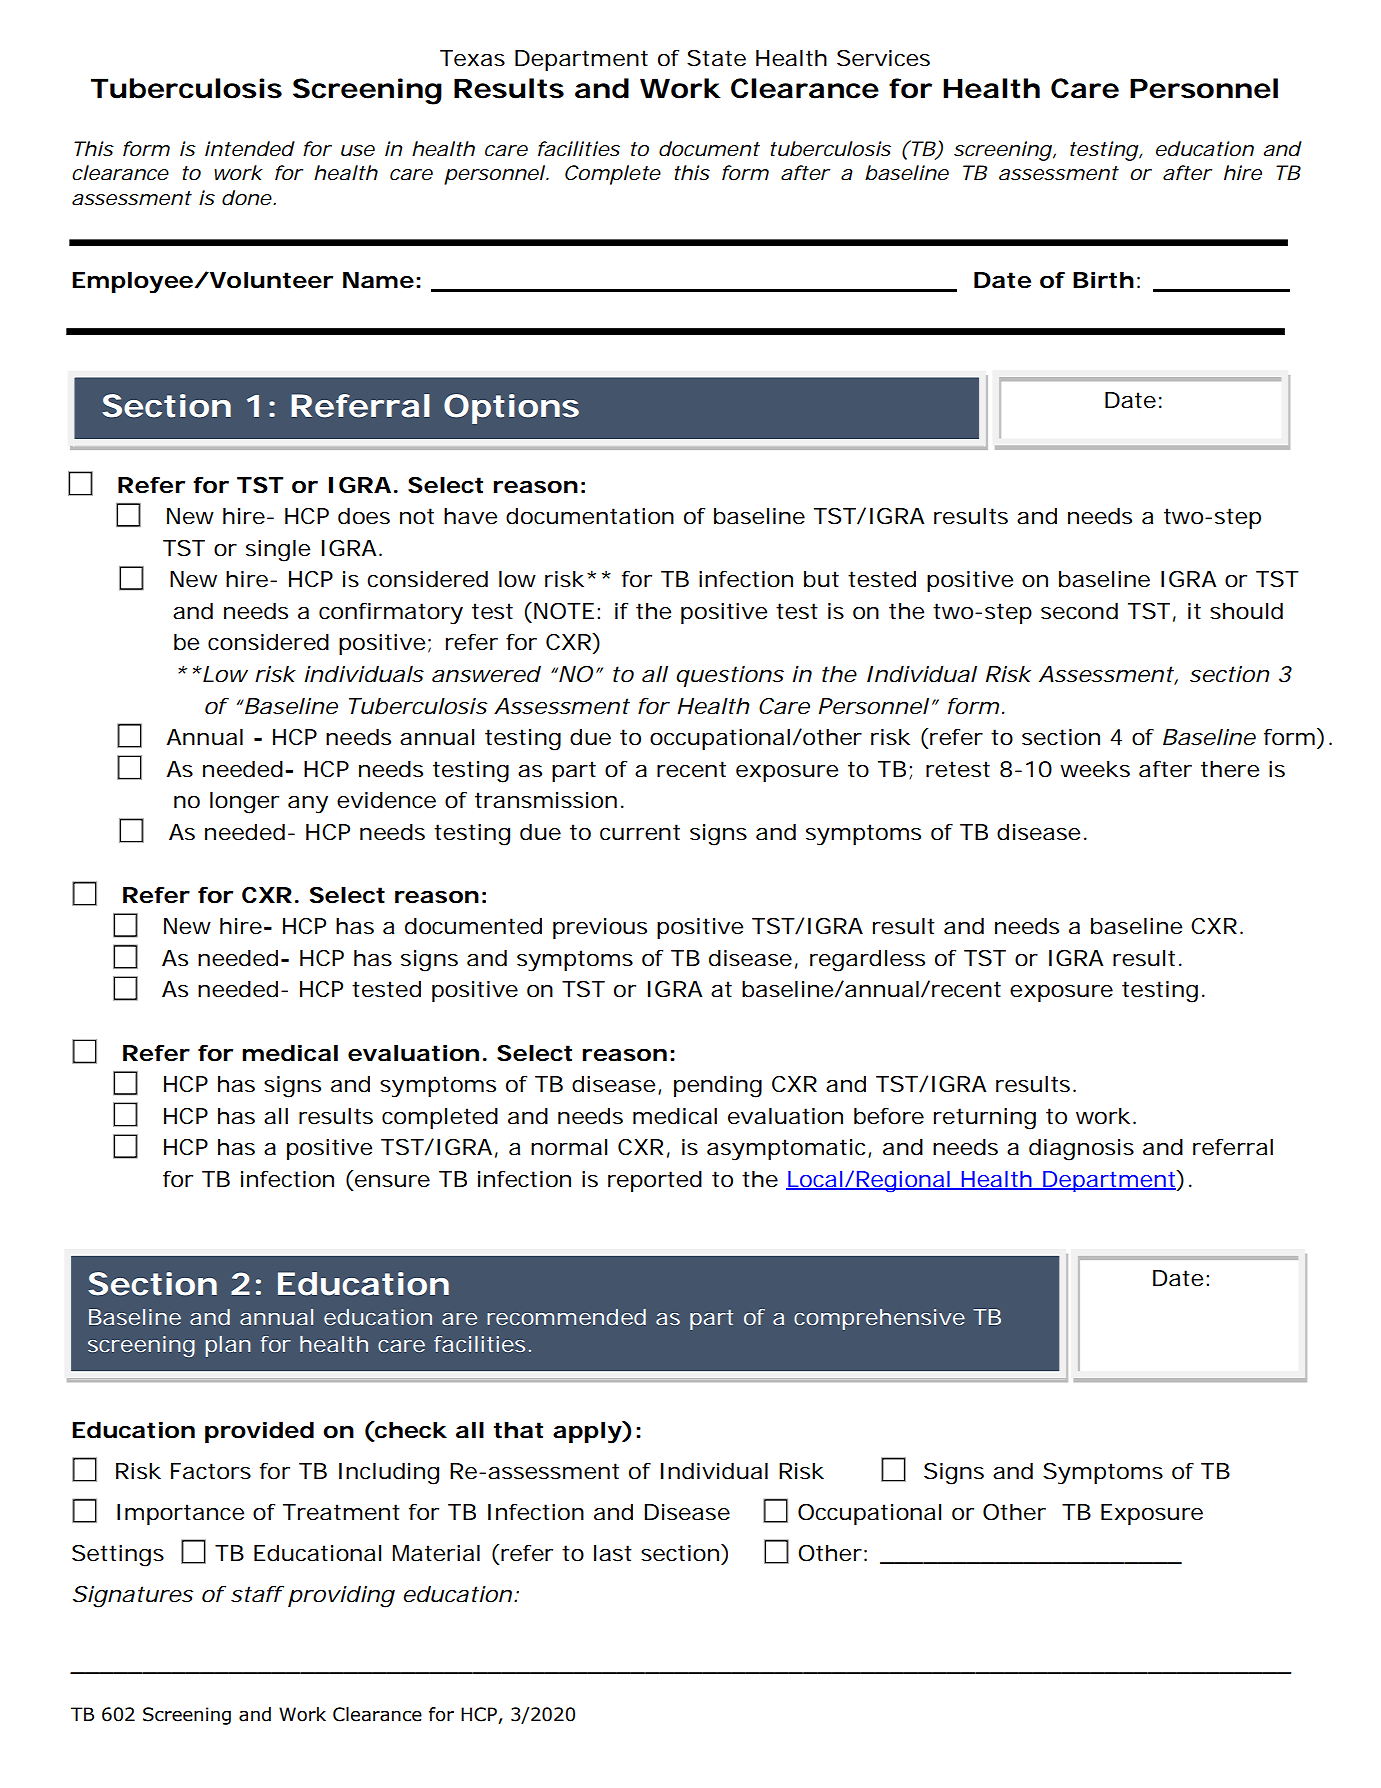  What do you see at coordinates (613, 1553) in the page?
I see `last` at bounding box center [613, 1553].
